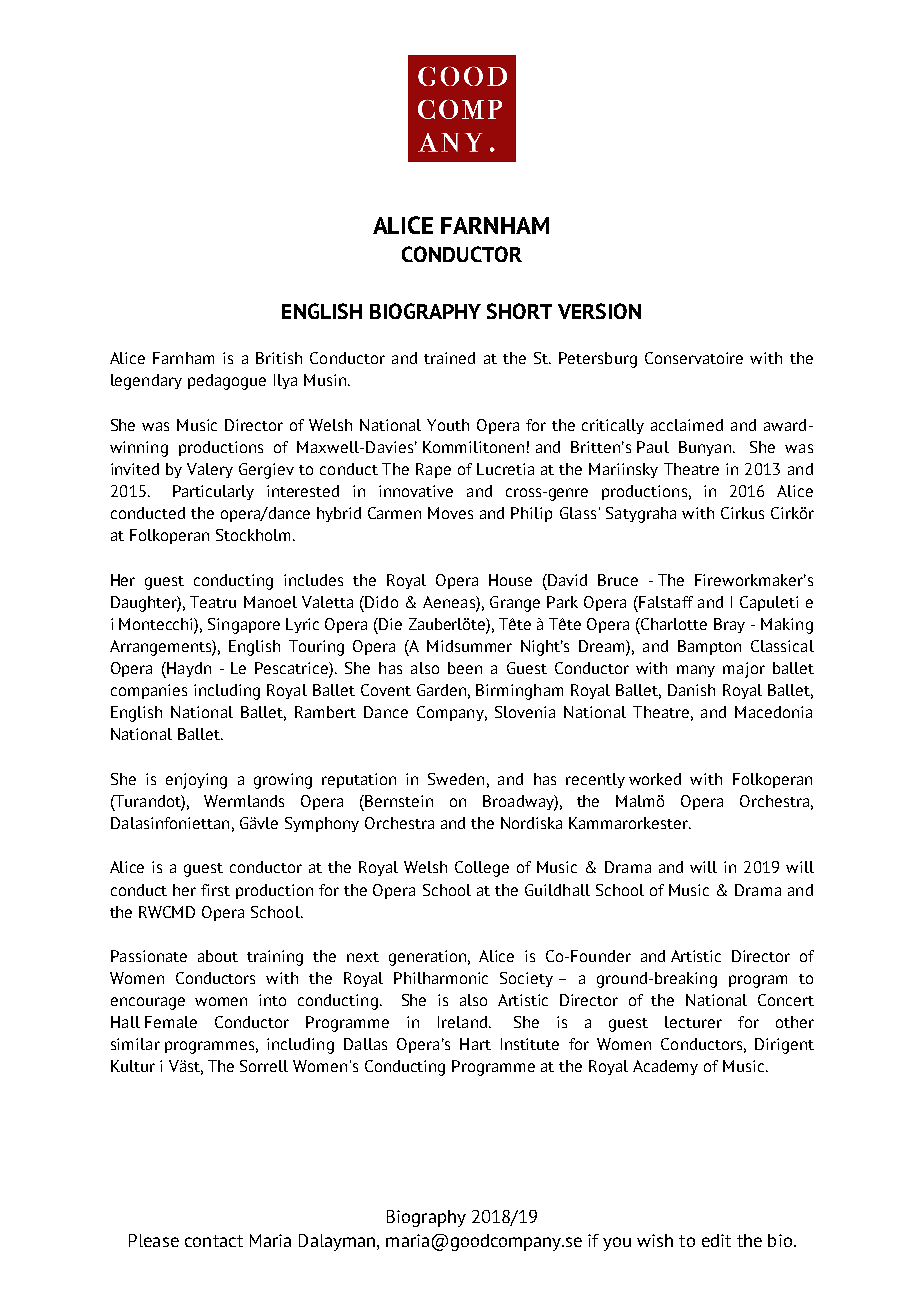 The image size is (924, 1308). I want to click on Sweden, so click(456, 779).
